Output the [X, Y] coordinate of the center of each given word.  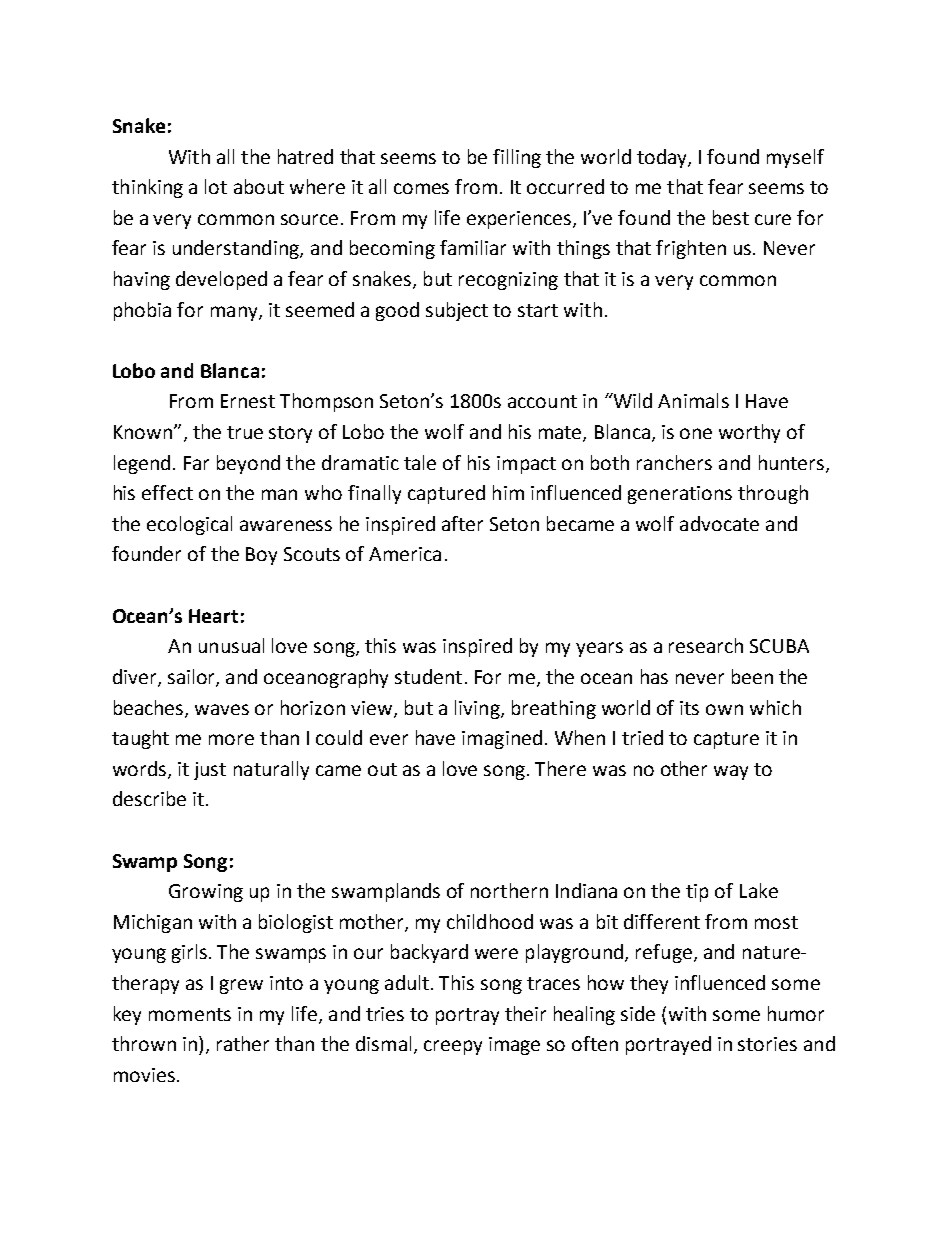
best [731, 217]
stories [767, 1044]
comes [421, 188]
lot [216, 186]
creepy [453, 1047]
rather [243, 1043]
